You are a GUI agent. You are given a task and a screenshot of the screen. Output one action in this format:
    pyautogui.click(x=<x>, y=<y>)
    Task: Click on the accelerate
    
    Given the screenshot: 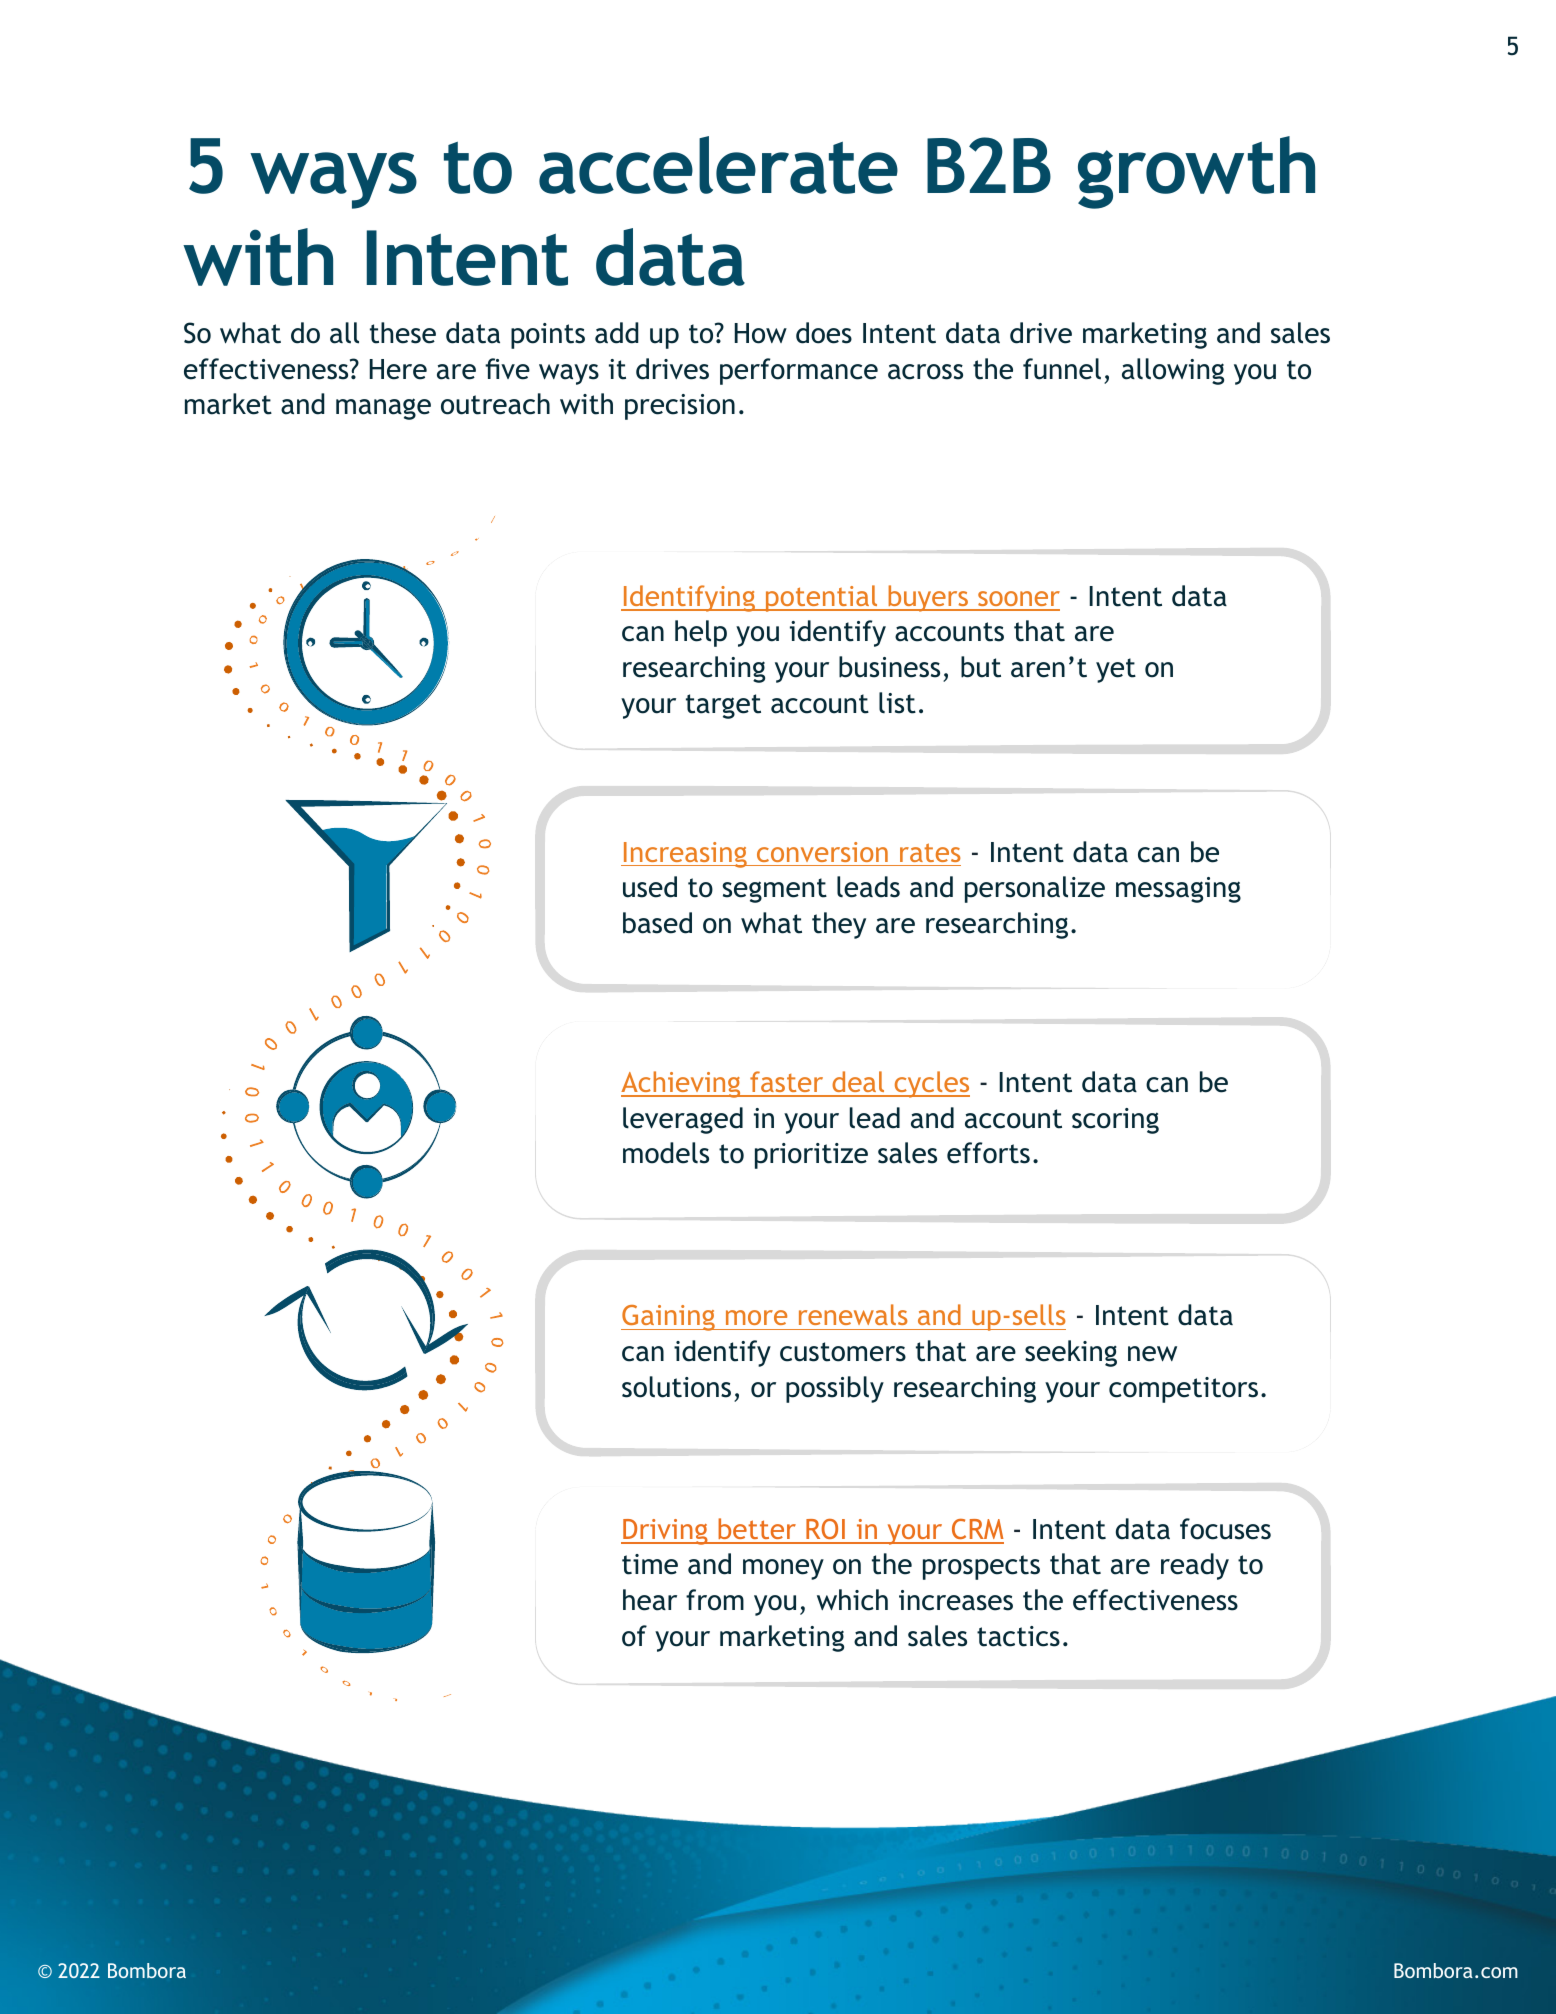 What is the action you would take?
    pyautogui.click(x=718, y=165)
